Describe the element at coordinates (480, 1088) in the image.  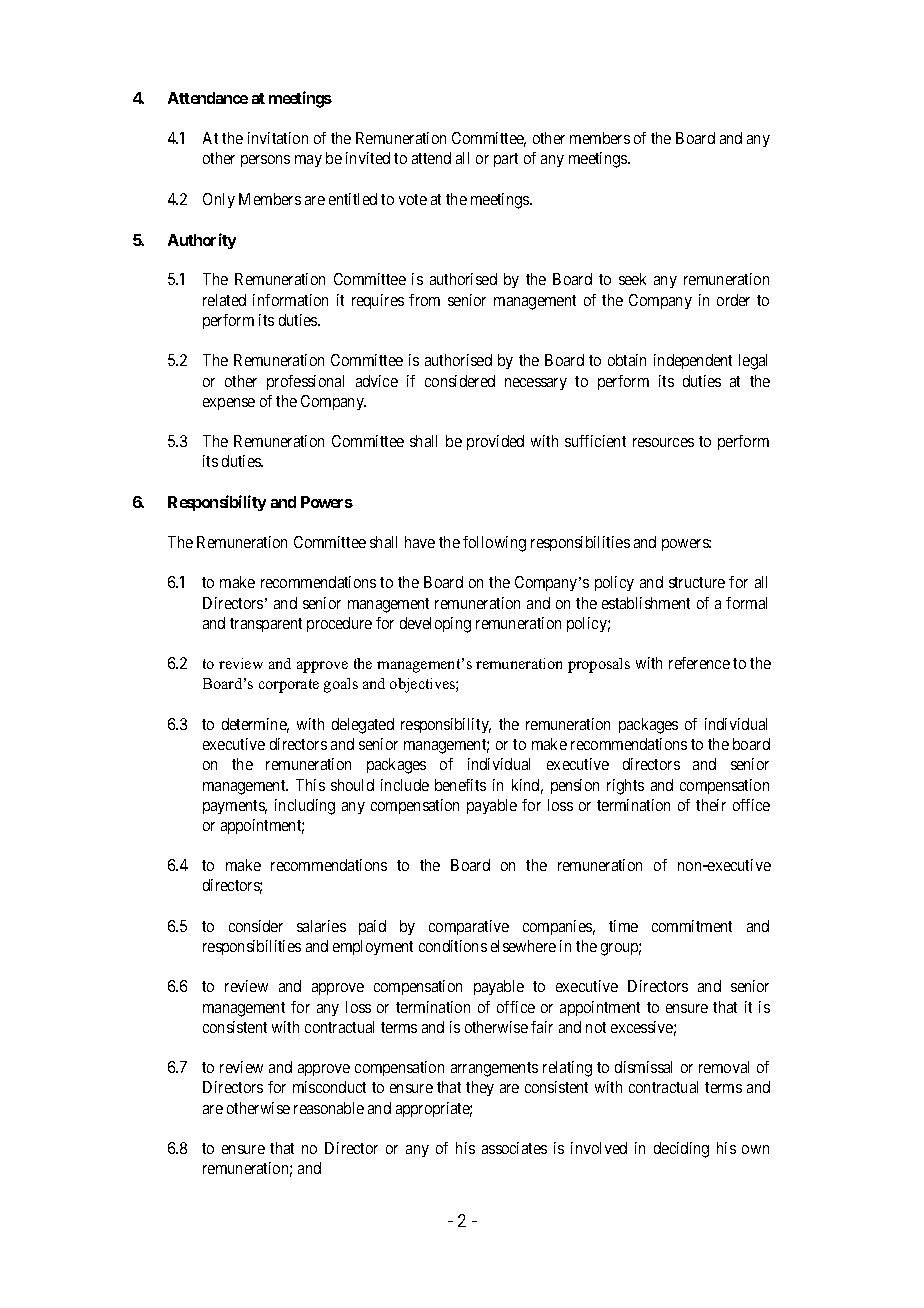
I see `they` at that location.
